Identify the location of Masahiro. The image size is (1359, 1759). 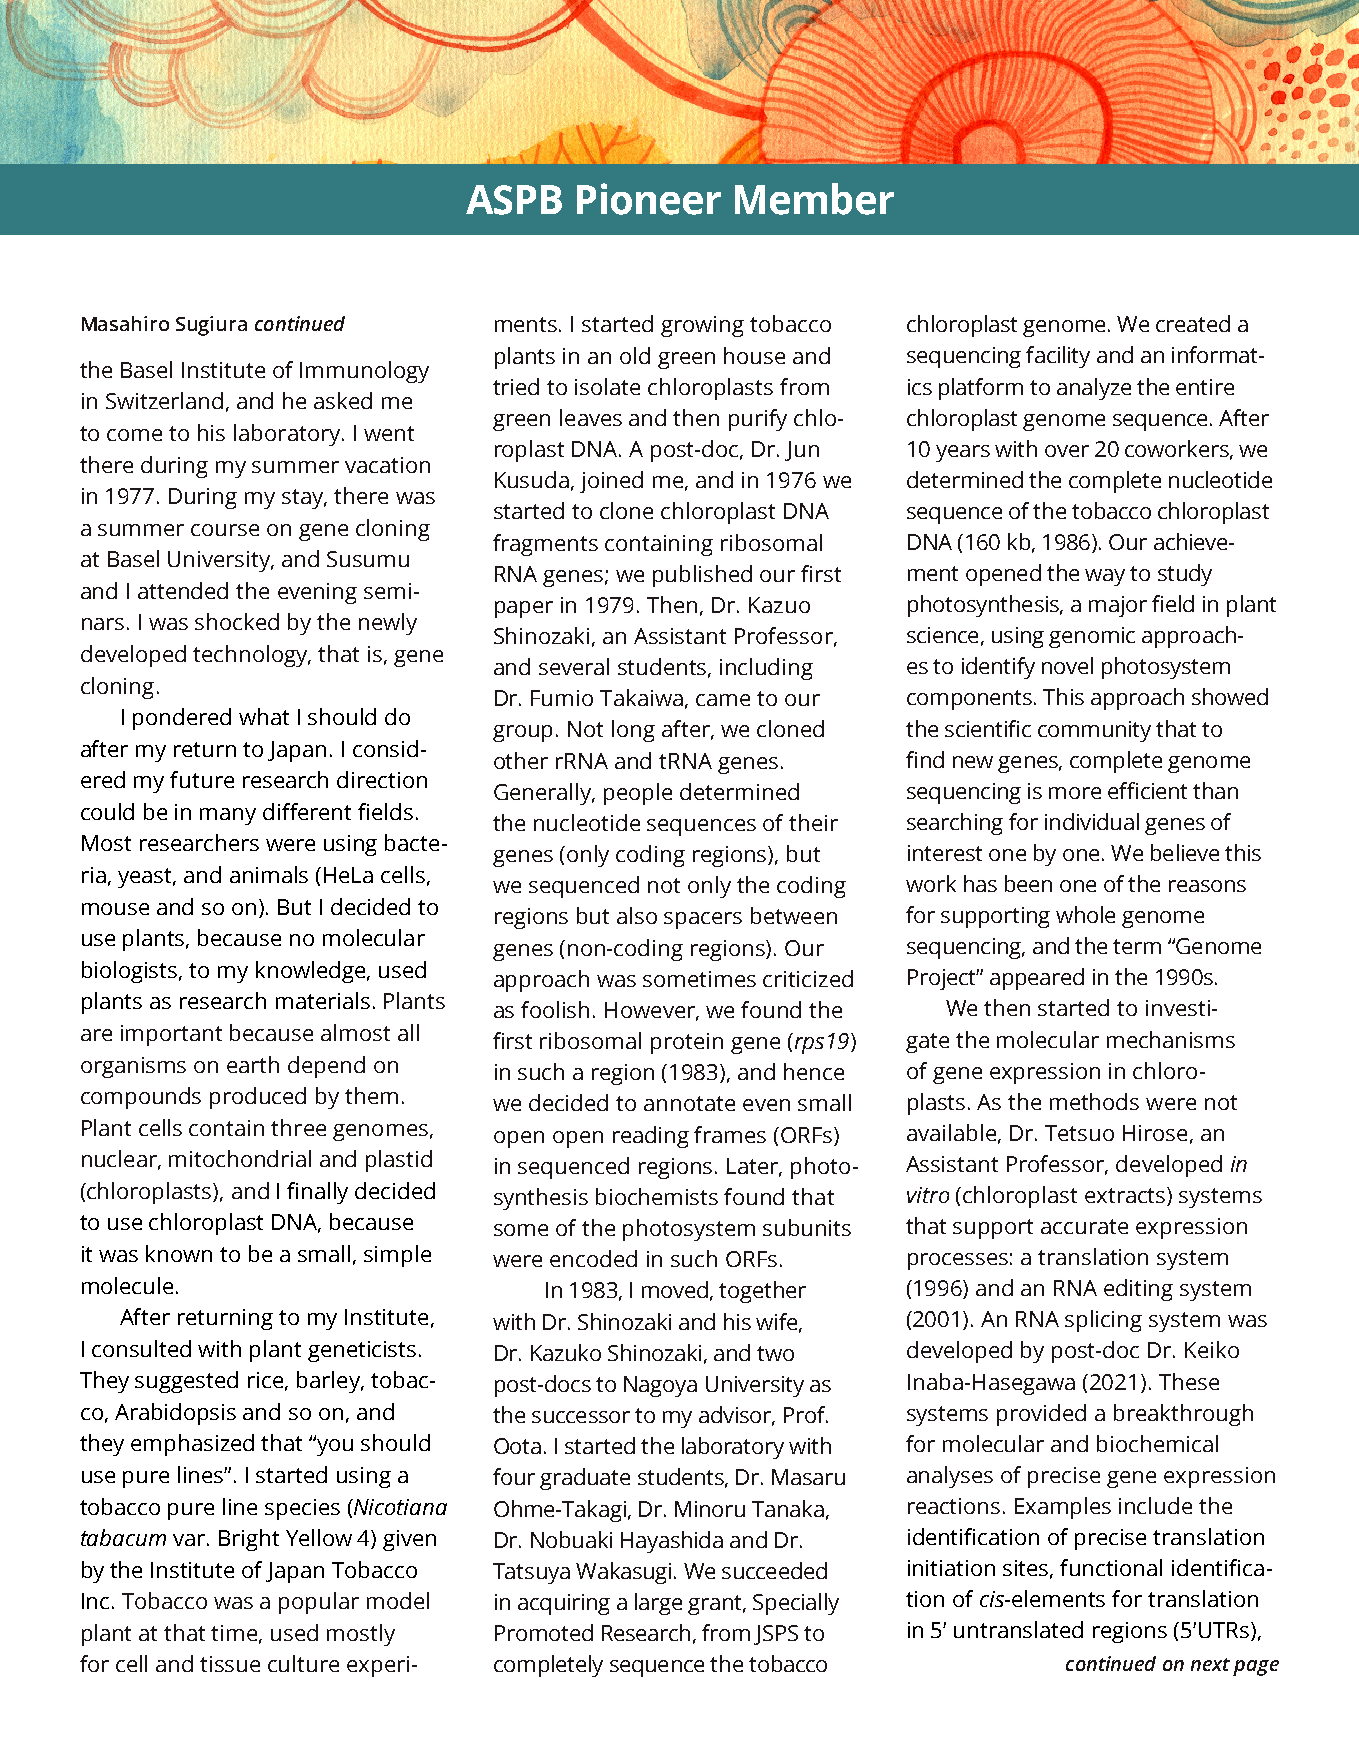
(125, 323).
